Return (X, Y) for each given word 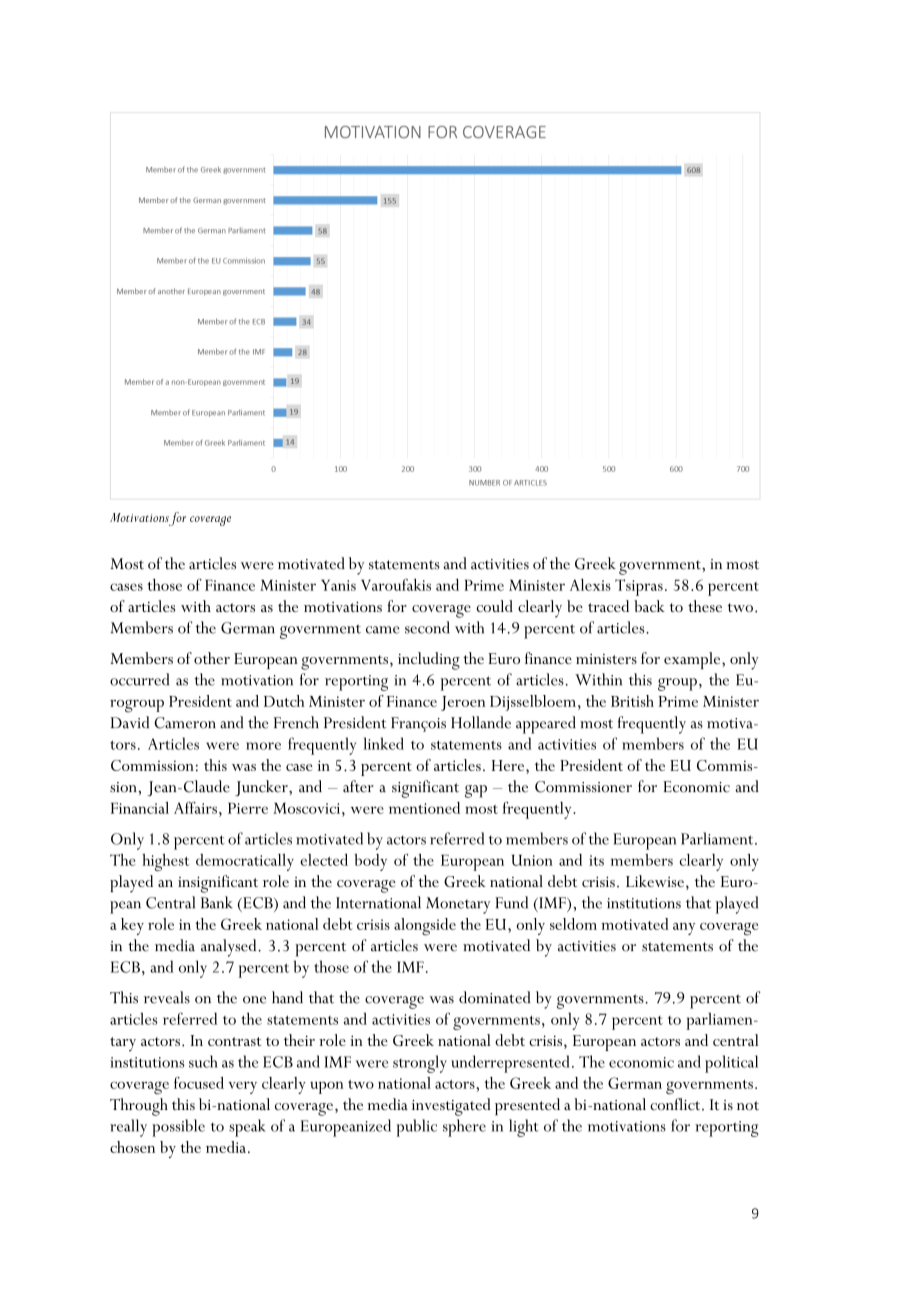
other (212, 658)
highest (165, 862)
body (370, 862)
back (649, 606)
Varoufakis (396, 585)
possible (178, 1128)
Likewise (655, 881)
